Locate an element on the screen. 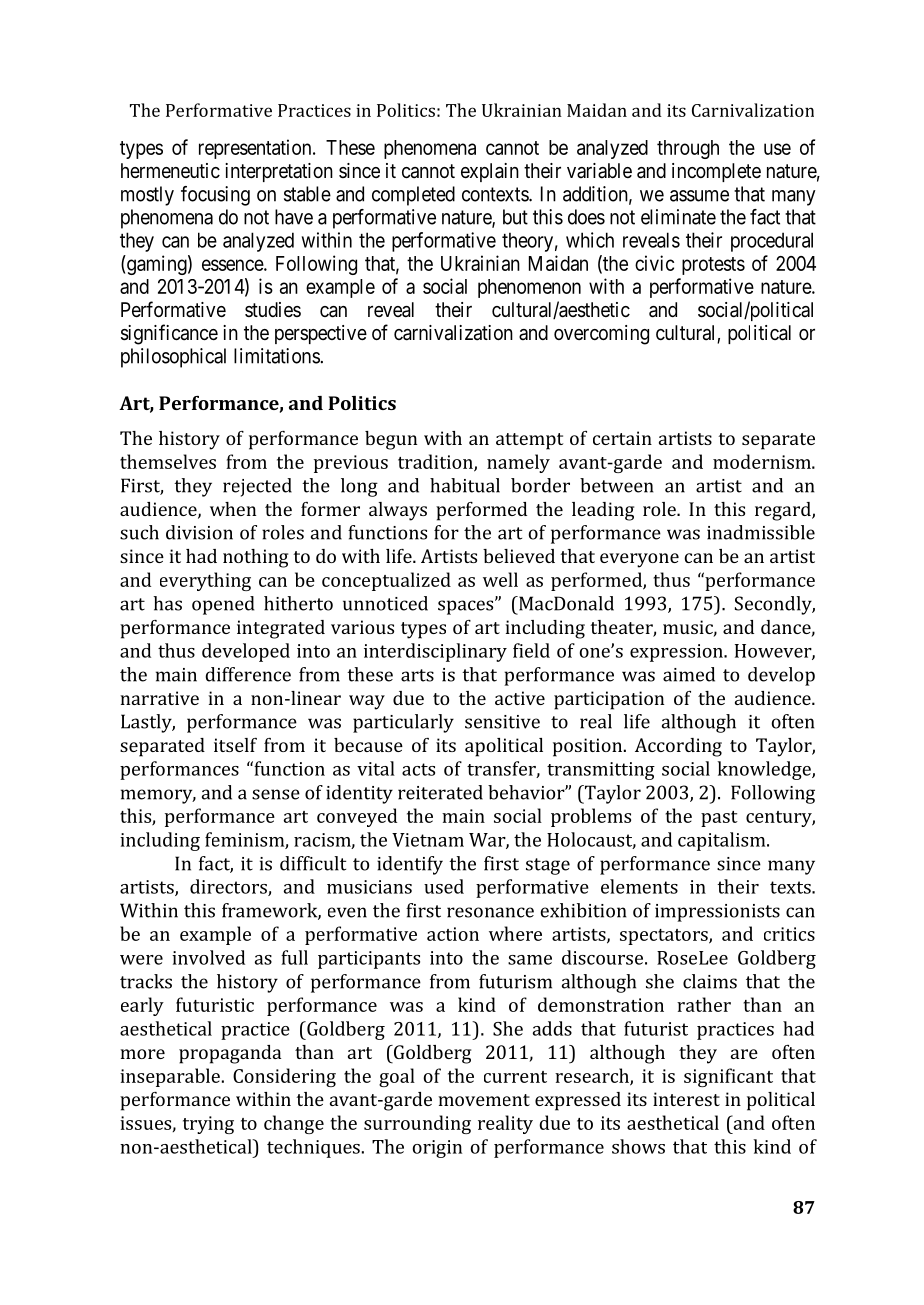 The height and width of the screenshot is (1305, 924). used is located at coordinates (444, 886).
